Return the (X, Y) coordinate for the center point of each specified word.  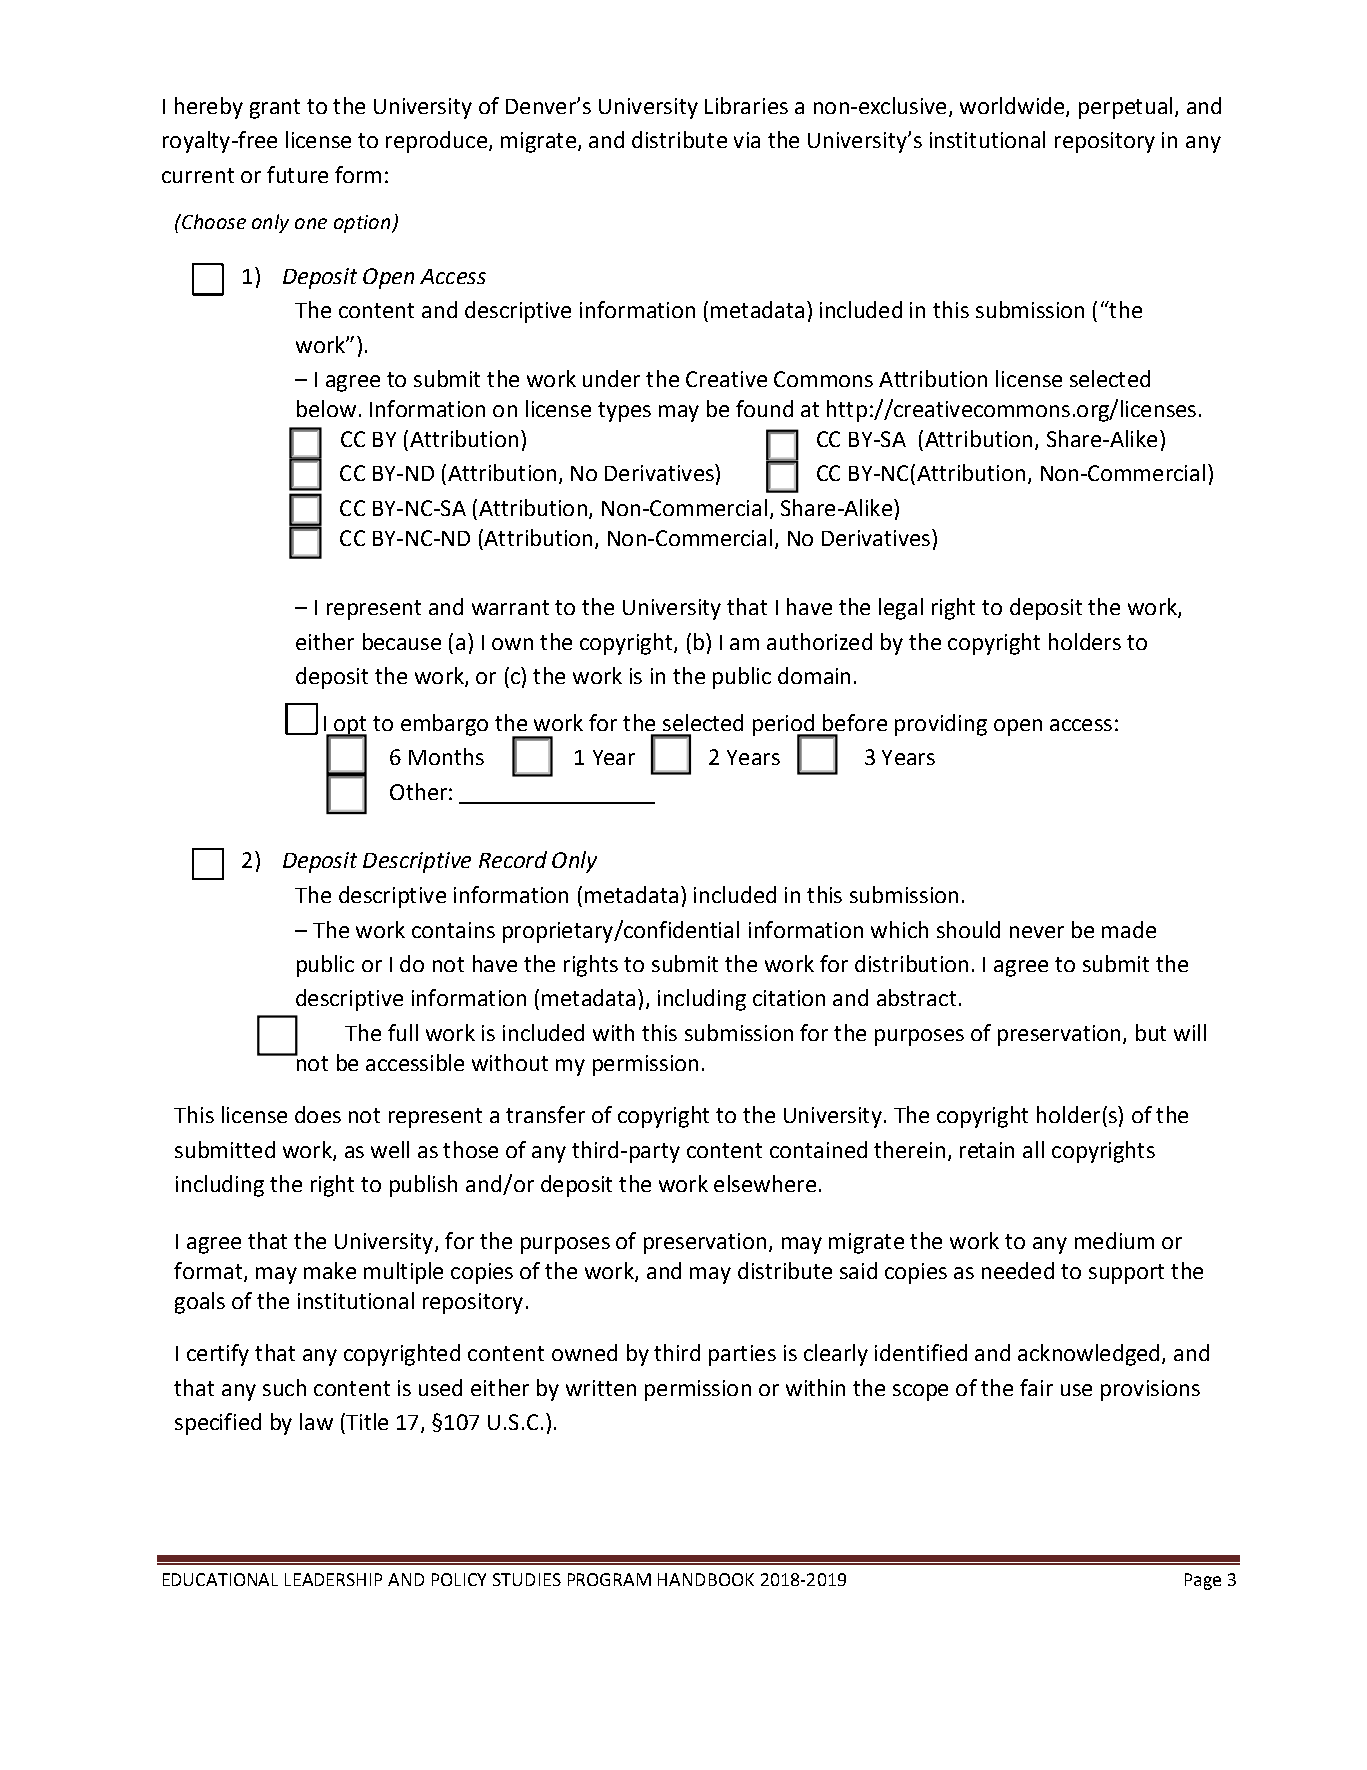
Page (1203, 1581)
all (1033, 1149)
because (402, 641)
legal (901, 609)
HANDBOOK (706, 1579)
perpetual (1125, 108)
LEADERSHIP (333, 1579)
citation (789, 998)
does (318, 1114)
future (297, 174)
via (747, 140)
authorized (819, 641)
